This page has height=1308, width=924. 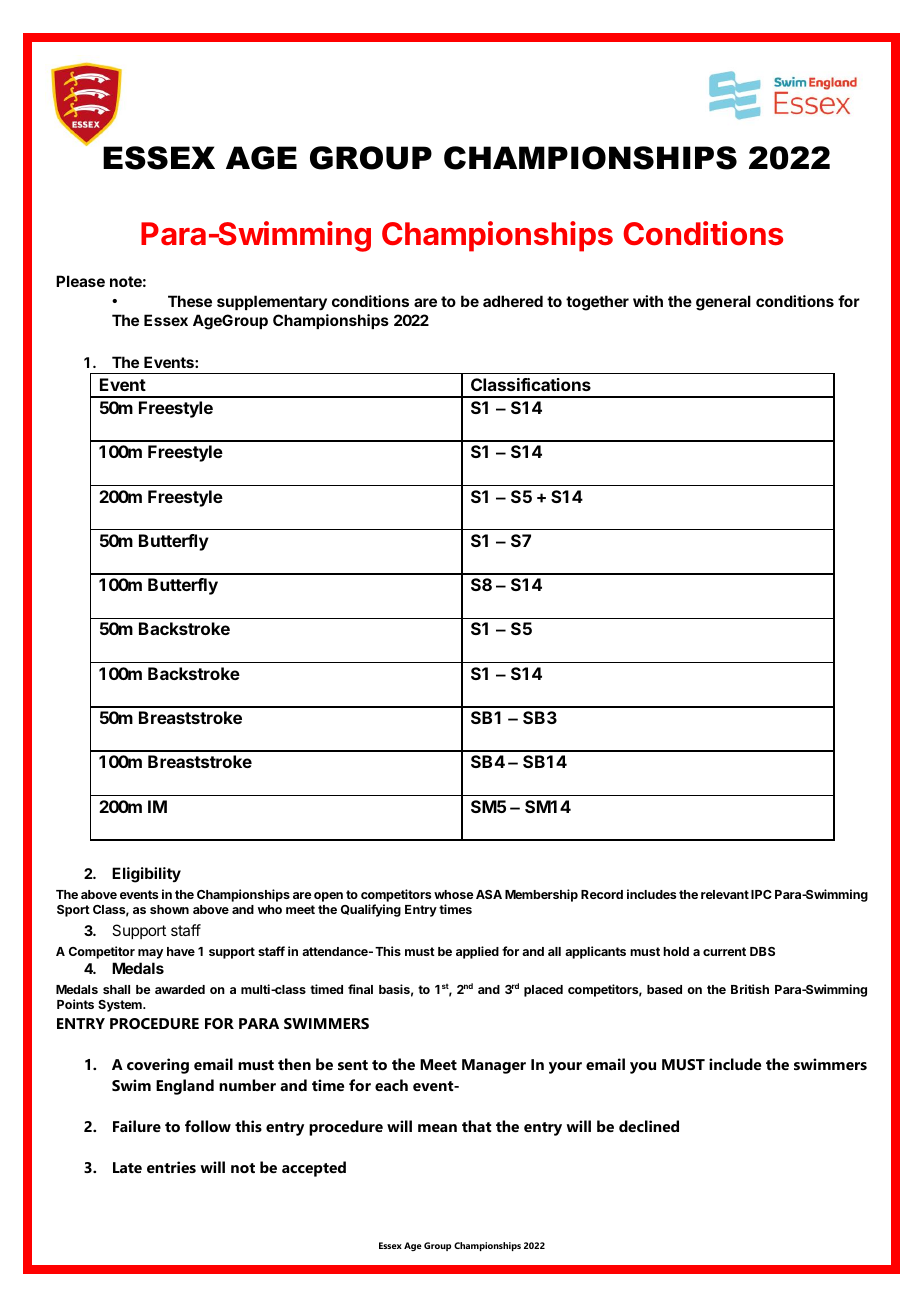 I want to click on mean, so click(x=437, y=1128).
